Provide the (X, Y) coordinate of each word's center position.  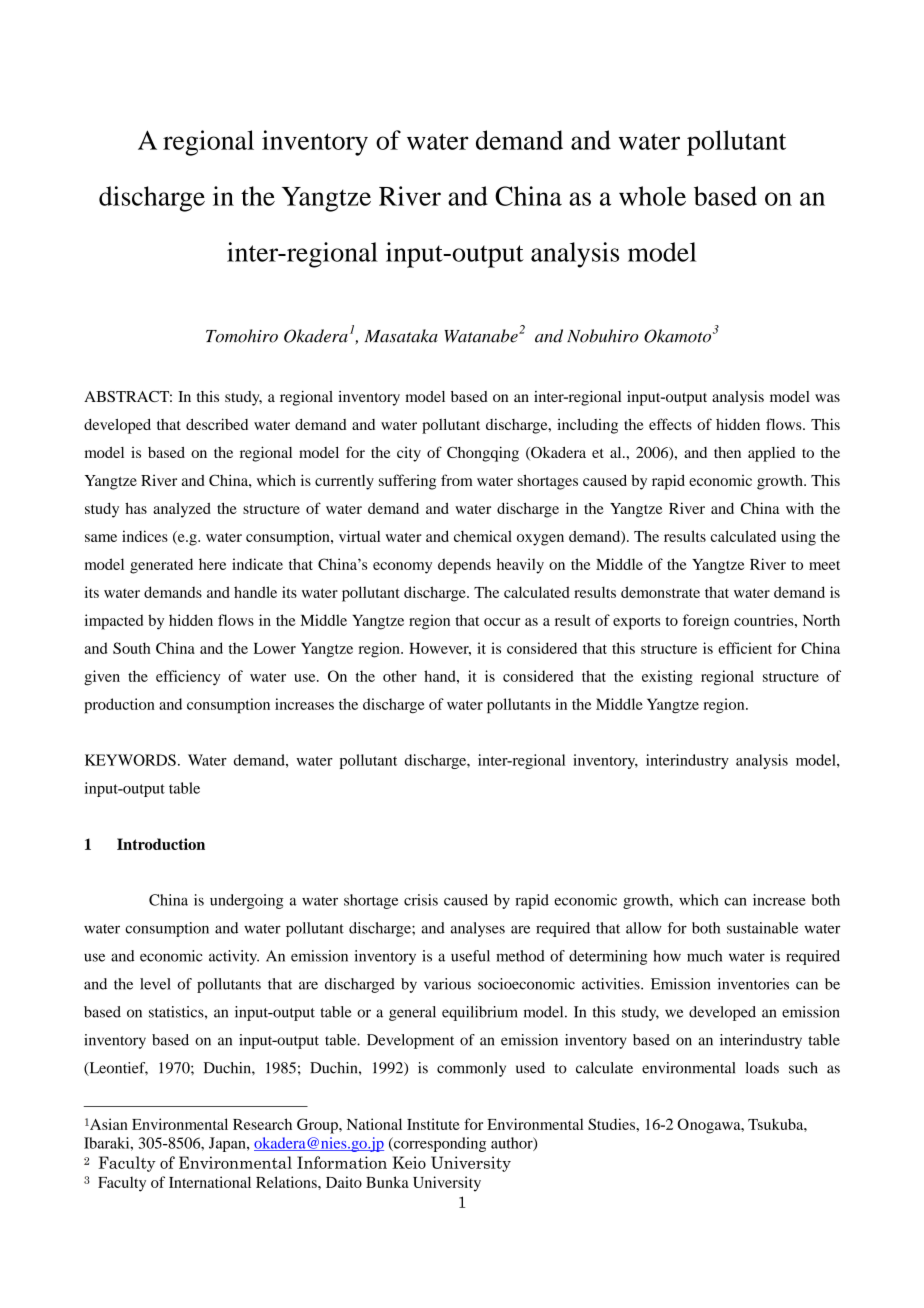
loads (762, 1068)
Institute (433, 1124)
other (400, 676)
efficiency (188, 678)
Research (262, 1124)
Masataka (401, 336)
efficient (745, 648)
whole (652, 196)
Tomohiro (242, 336)
